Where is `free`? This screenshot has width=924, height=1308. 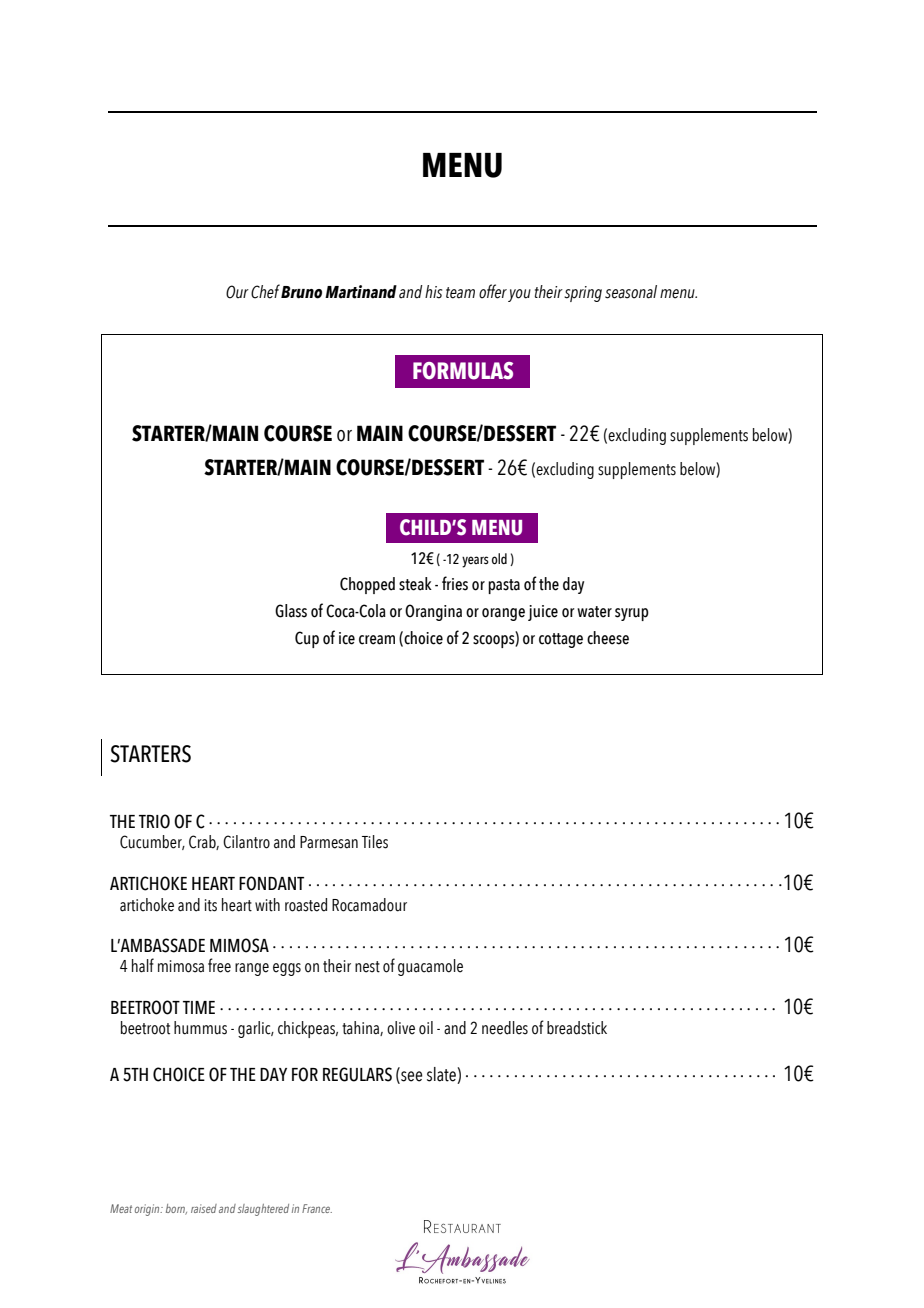 free is located at coordinates (219, 965).
